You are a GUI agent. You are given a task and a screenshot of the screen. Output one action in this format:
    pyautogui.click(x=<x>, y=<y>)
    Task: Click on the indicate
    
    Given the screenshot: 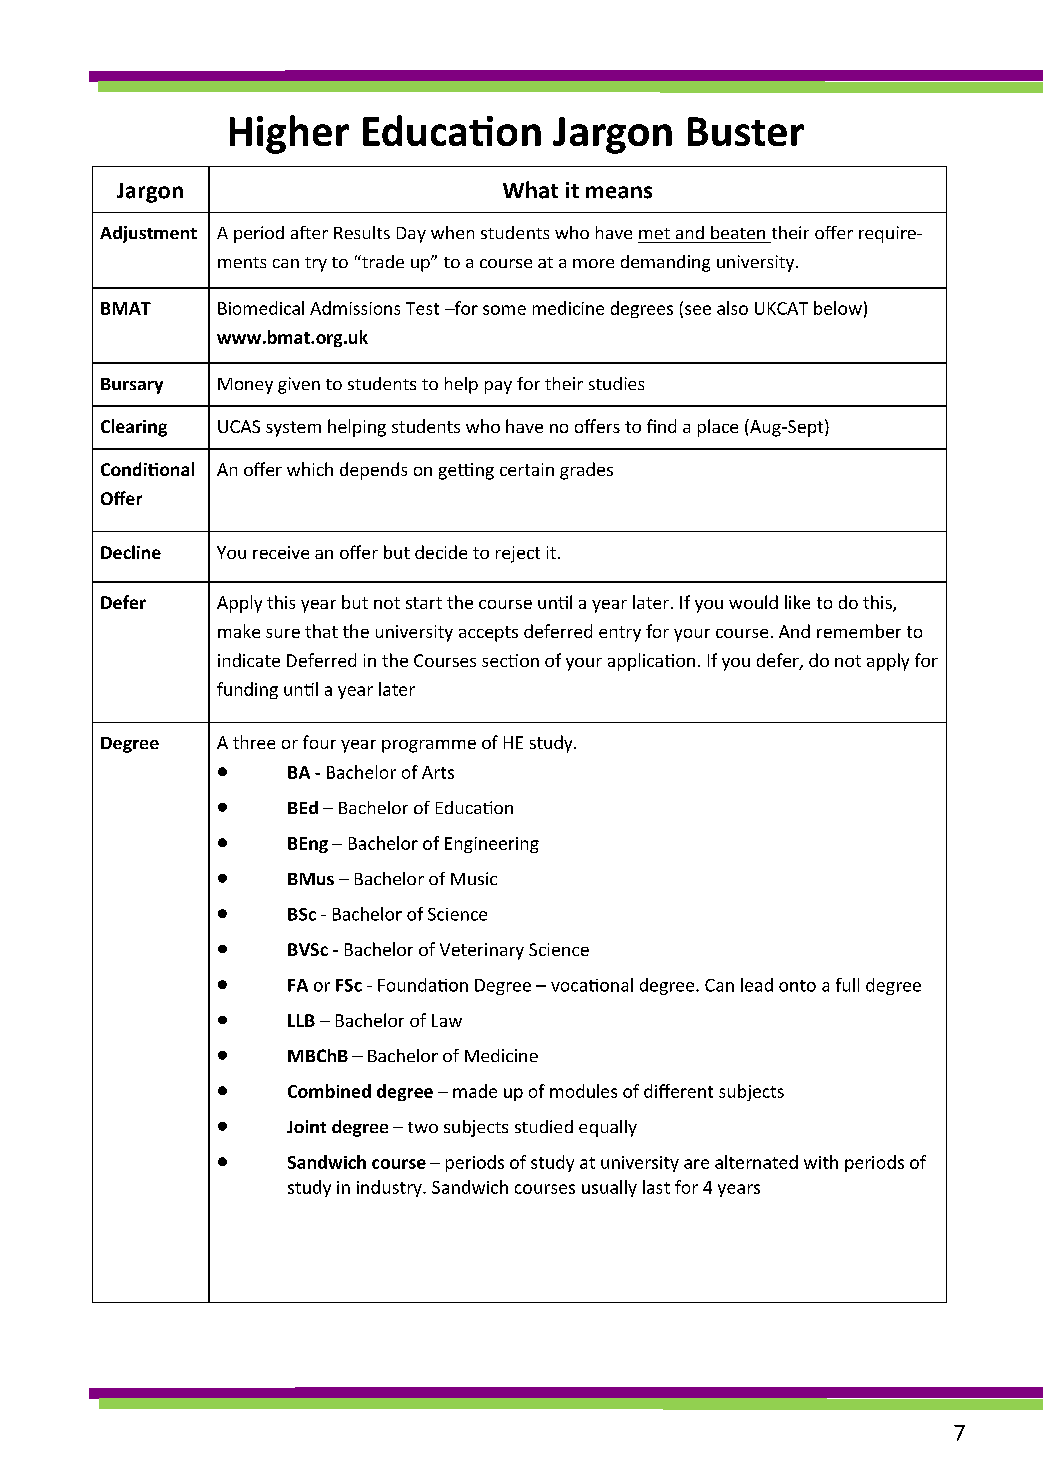 What is the action you would take?
    pyautogui.click(x=249, y=660)
